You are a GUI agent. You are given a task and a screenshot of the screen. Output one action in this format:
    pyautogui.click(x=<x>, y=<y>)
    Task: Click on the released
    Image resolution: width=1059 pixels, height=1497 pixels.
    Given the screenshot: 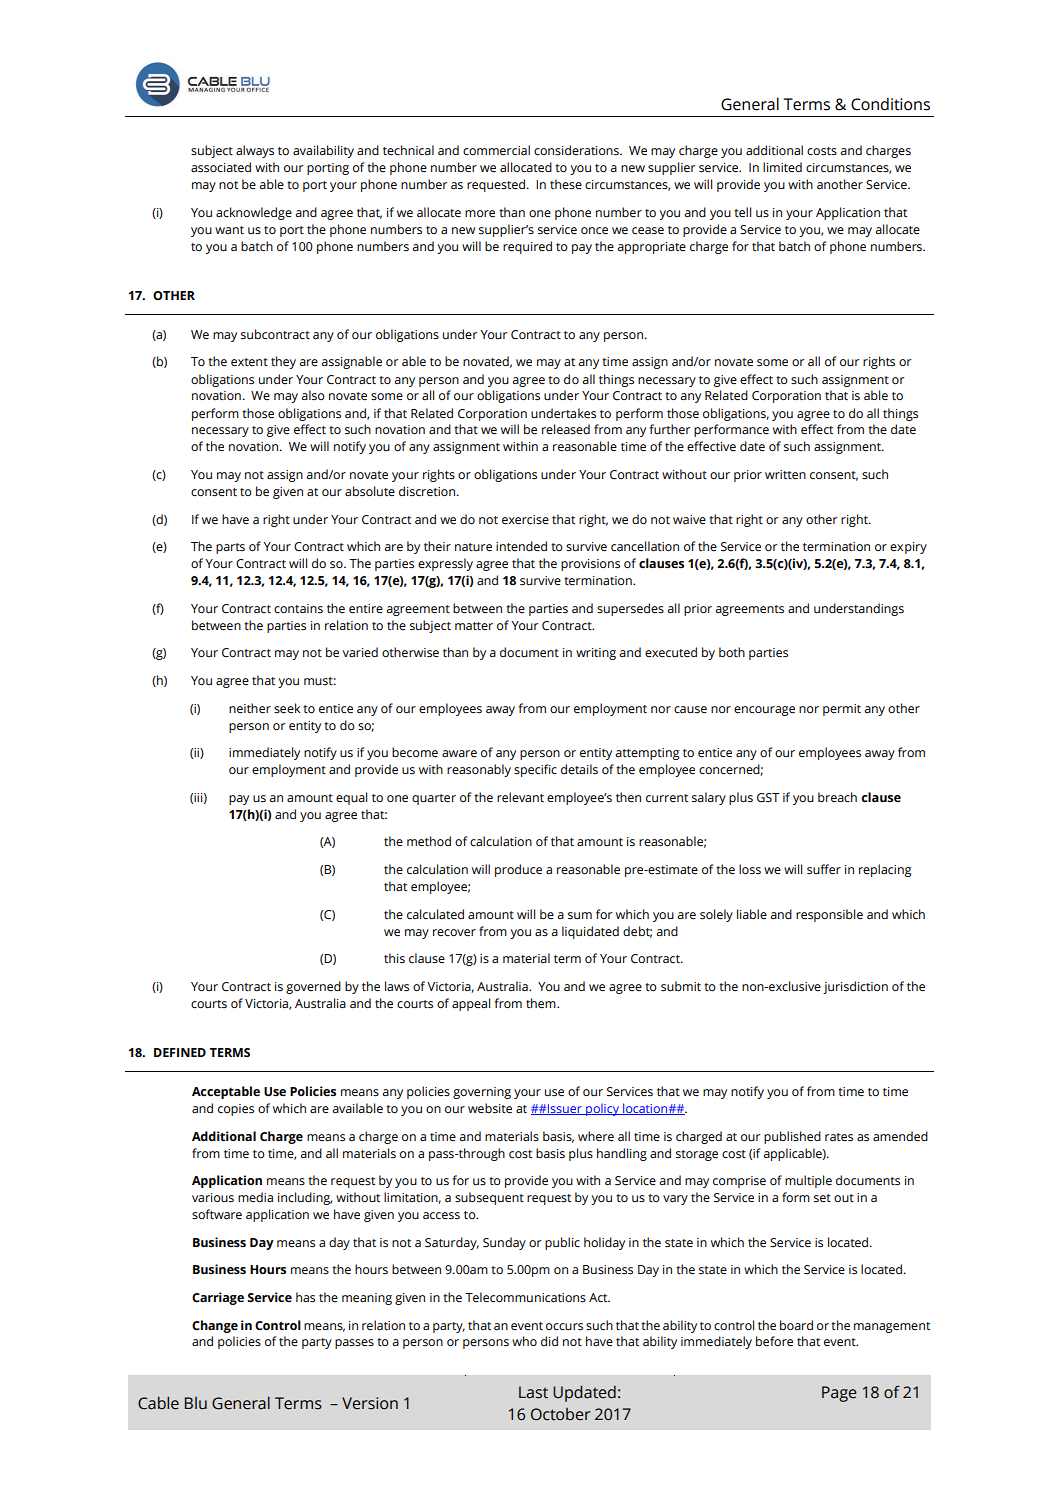 What is the action you would take?
    pyautogui.click(x=566, y=429)
